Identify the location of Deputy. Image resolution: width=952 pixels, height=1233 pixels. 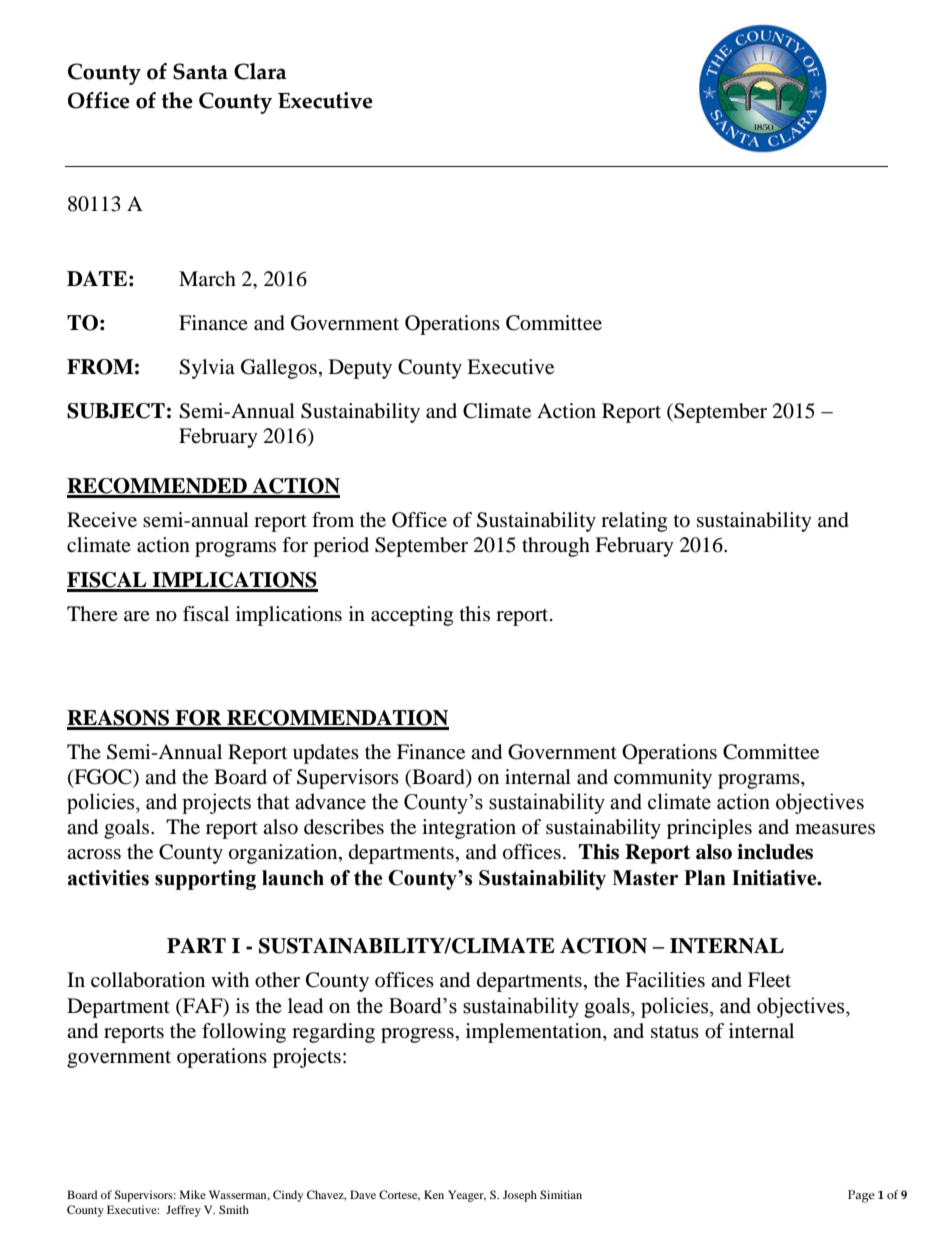
(360, 369).
